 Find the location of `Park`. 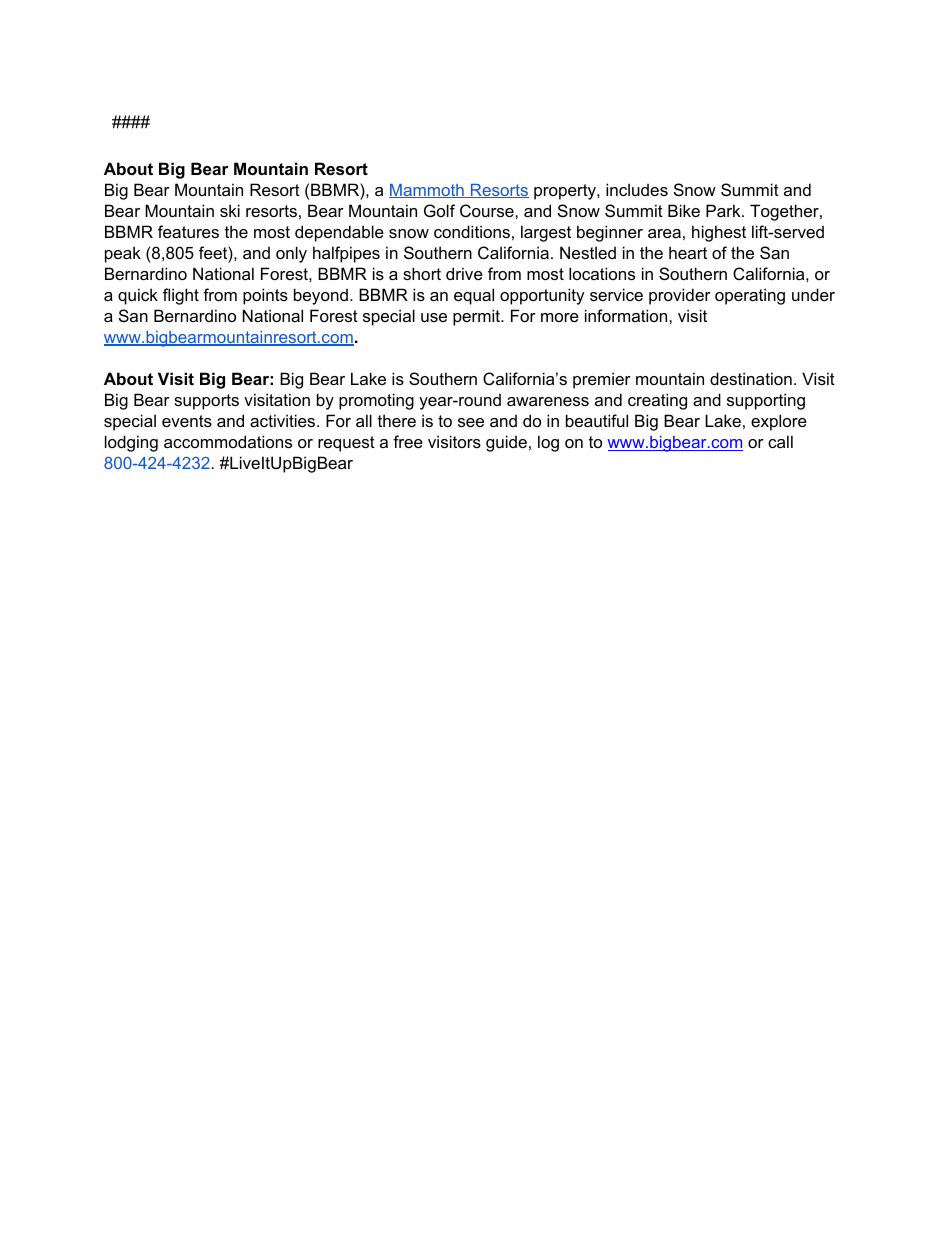

Park is located at coordinates (724, 210).
